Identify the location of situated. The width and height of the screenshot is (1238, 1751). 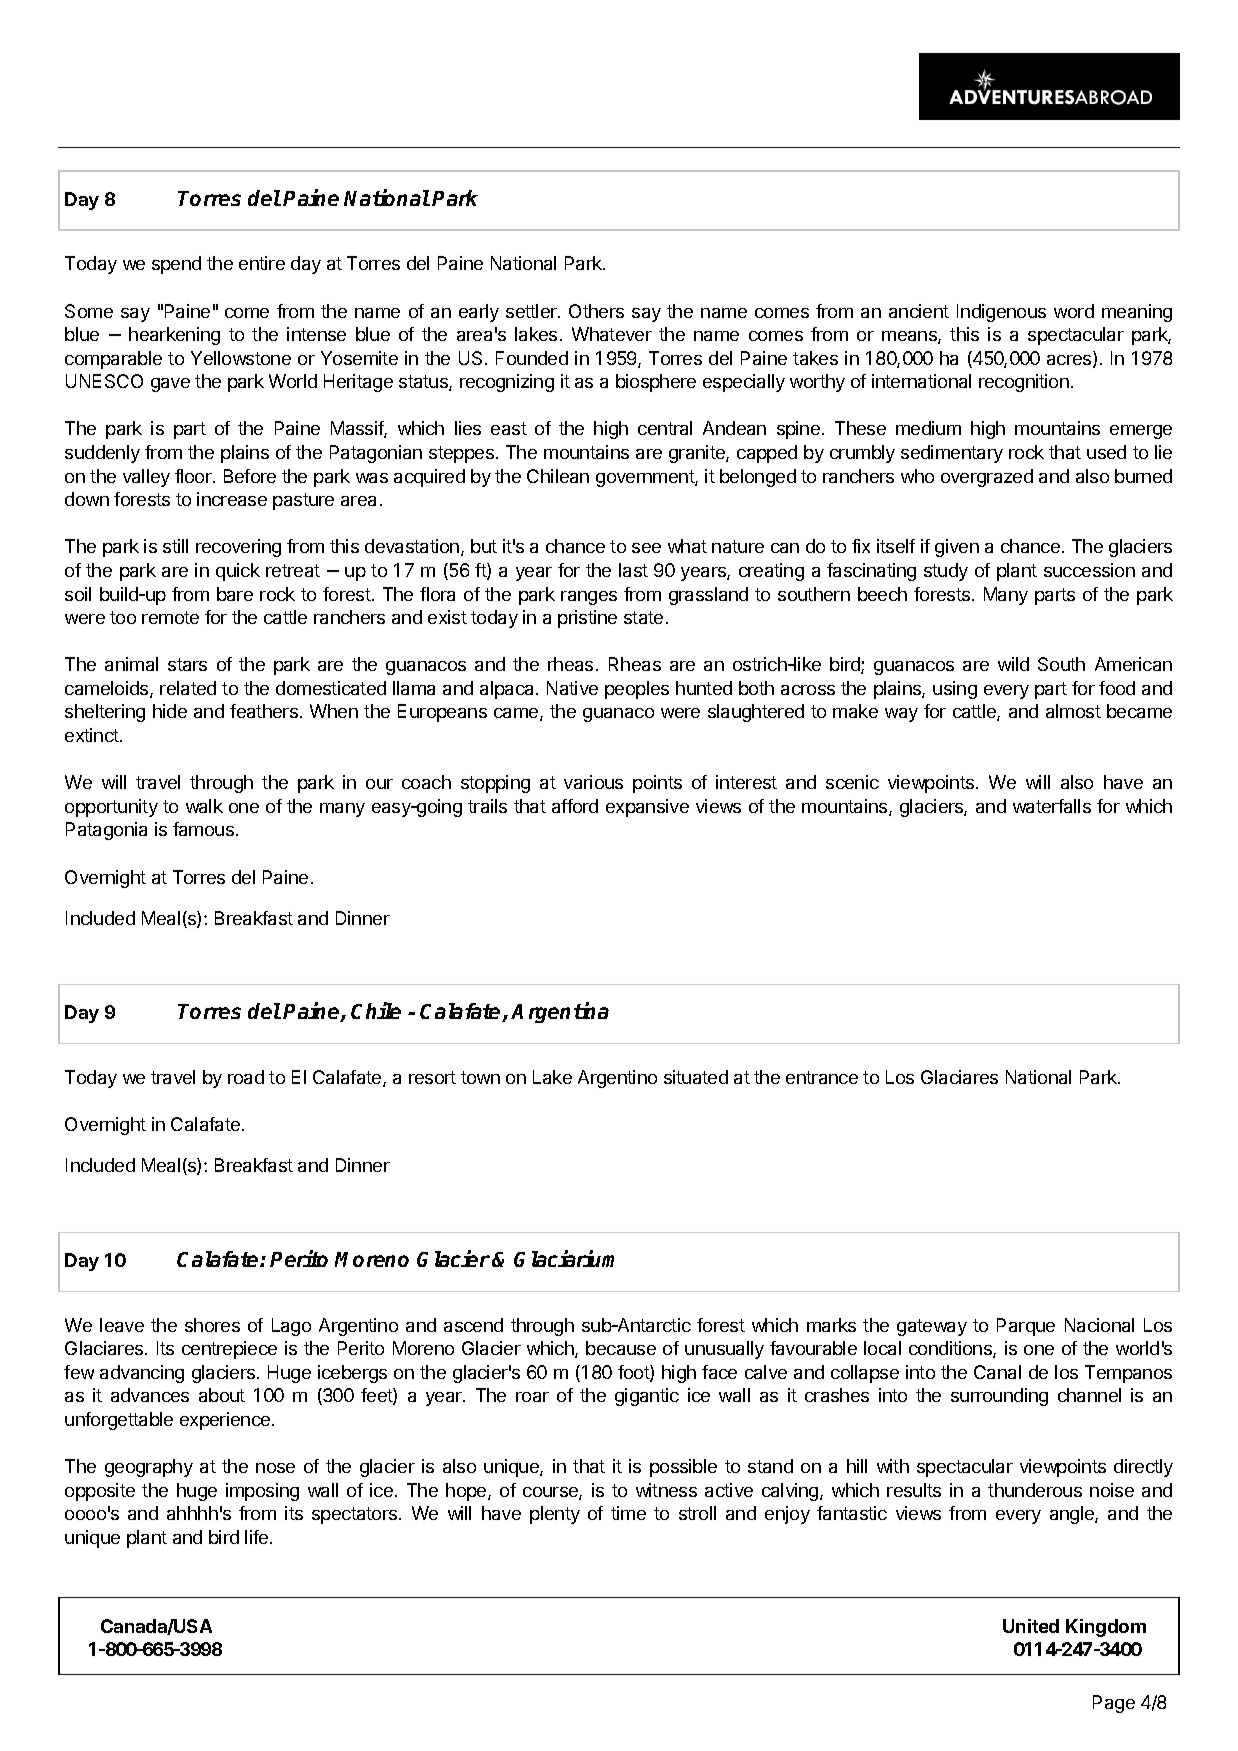
(696, 1077).
